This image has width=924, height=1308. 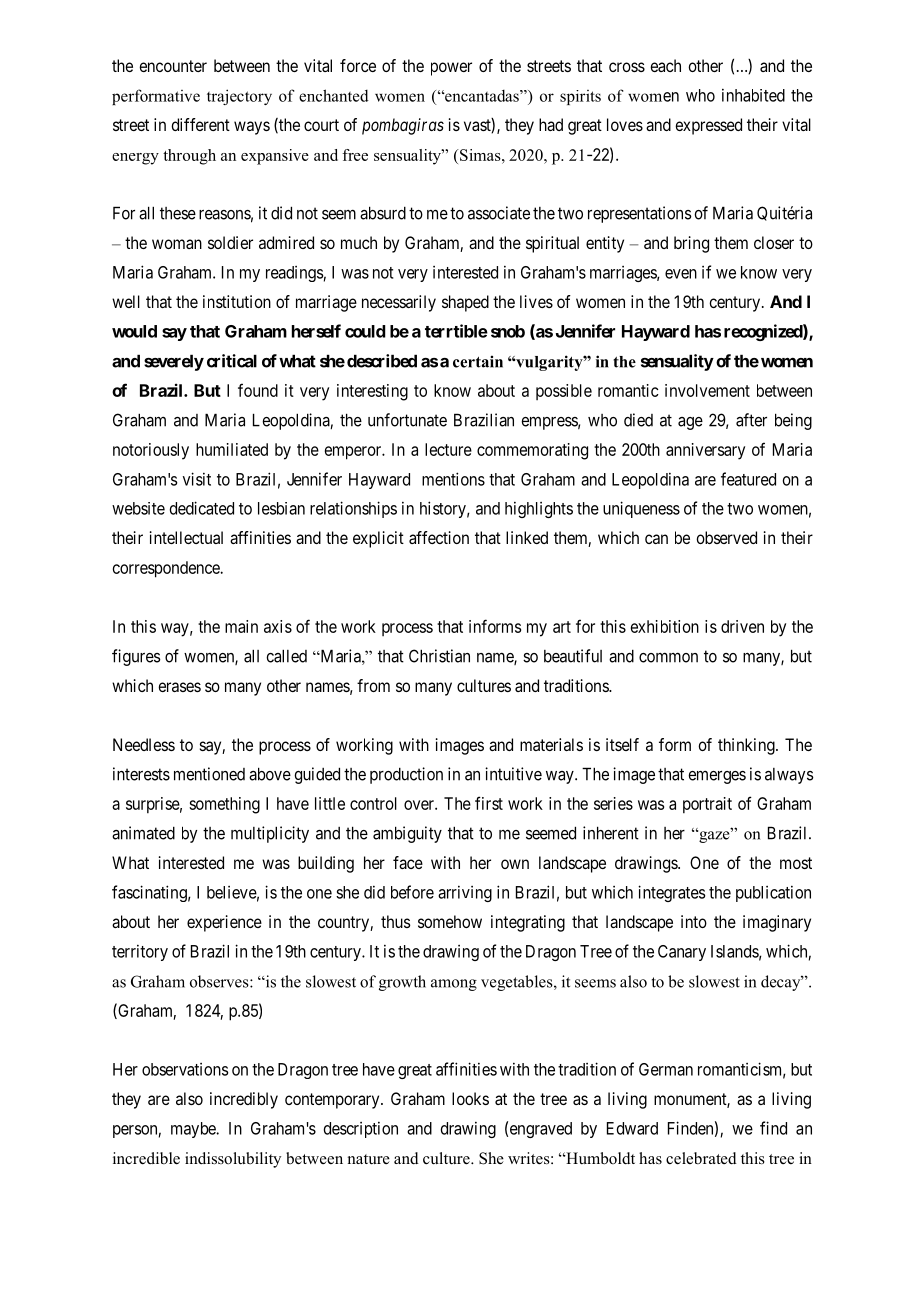 What do you see at coordinates (200, 124) in the image?
I see `different` at bounding box center [200, 124].
